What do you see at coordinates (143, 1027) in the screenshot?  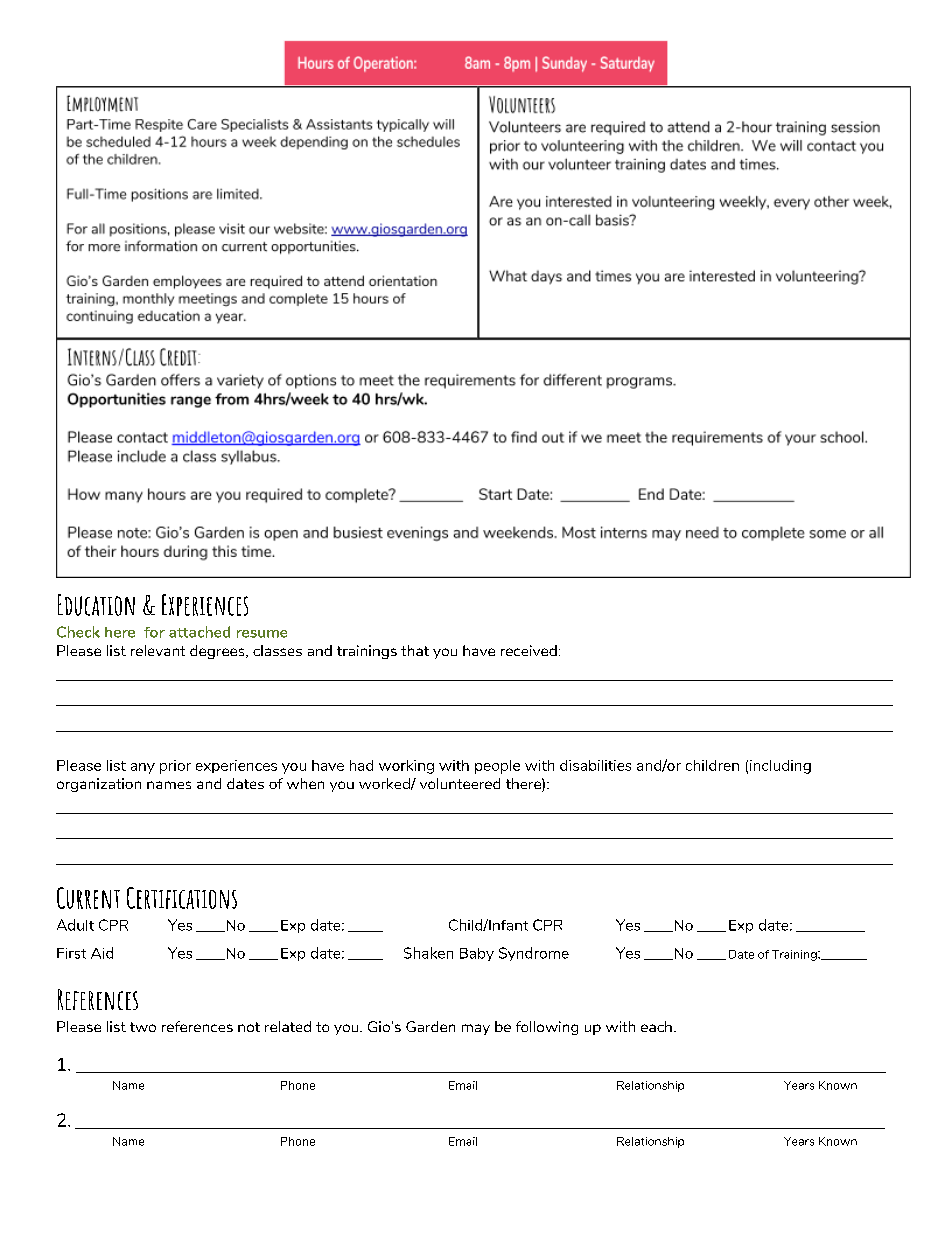 I see `two` at bounding box center [143, 1027].
